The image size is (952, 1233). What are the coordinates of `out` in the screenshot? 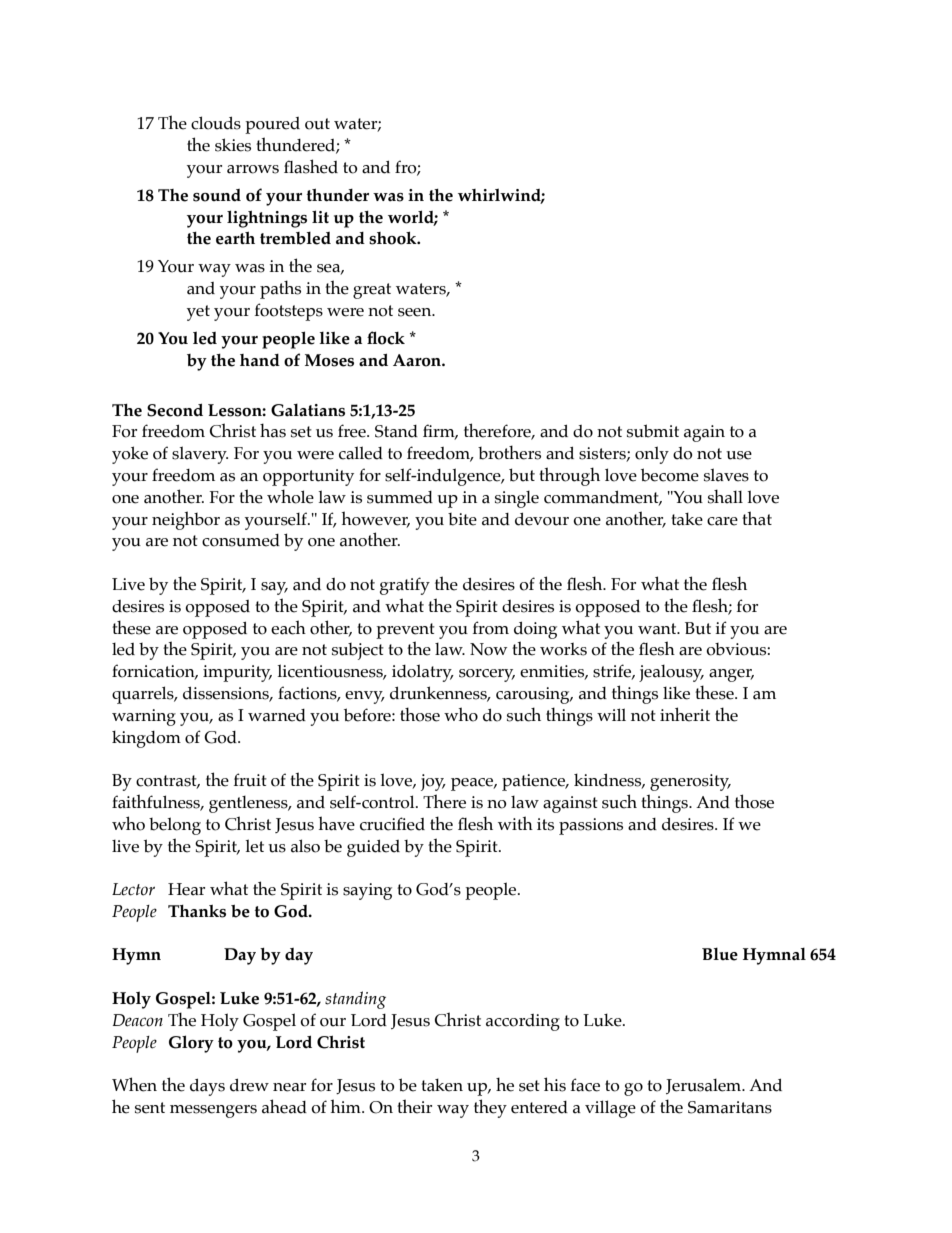 It's located at (317, 124).
